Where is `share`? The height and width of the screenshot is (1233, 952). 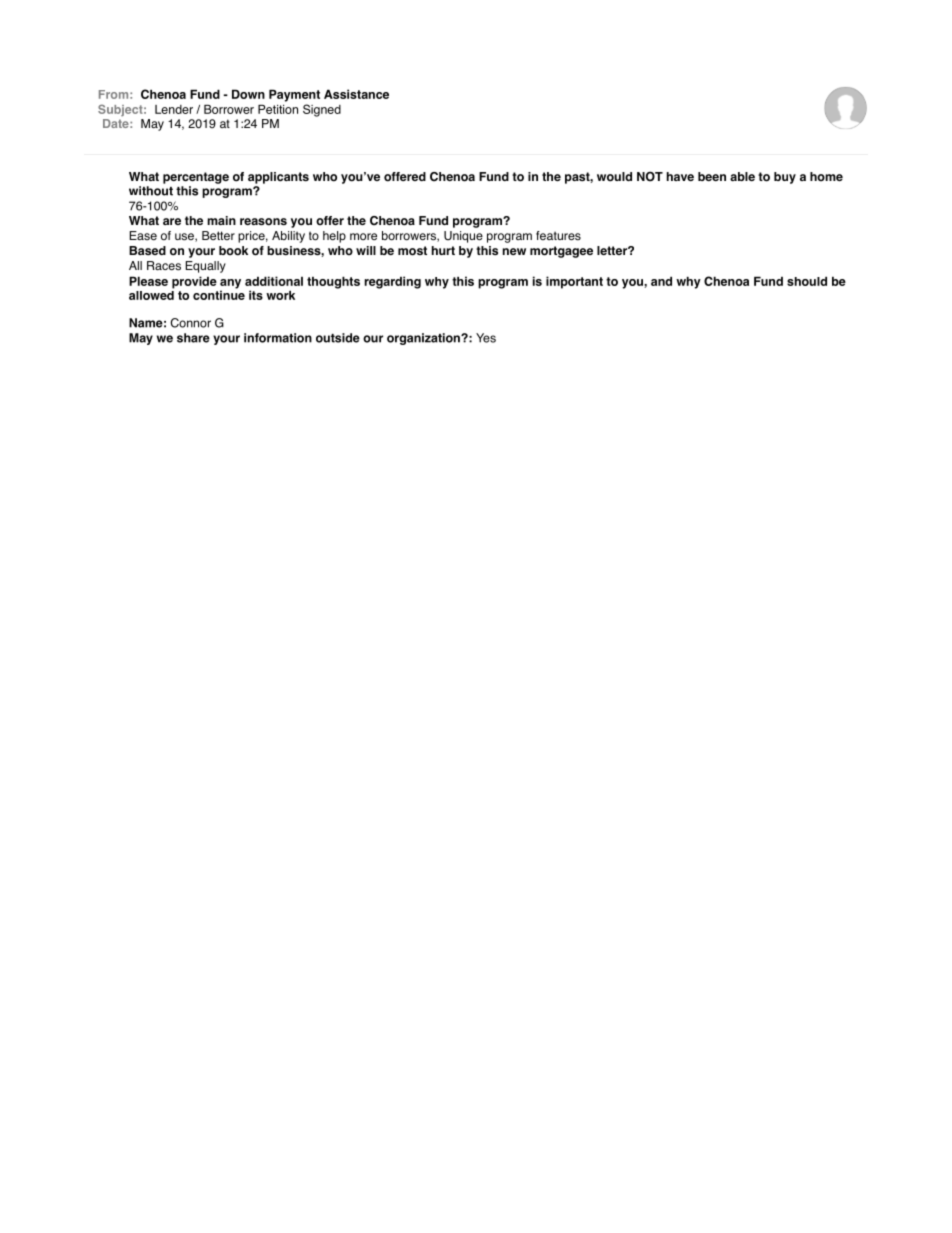
share is located at coordinates (193, 338).
